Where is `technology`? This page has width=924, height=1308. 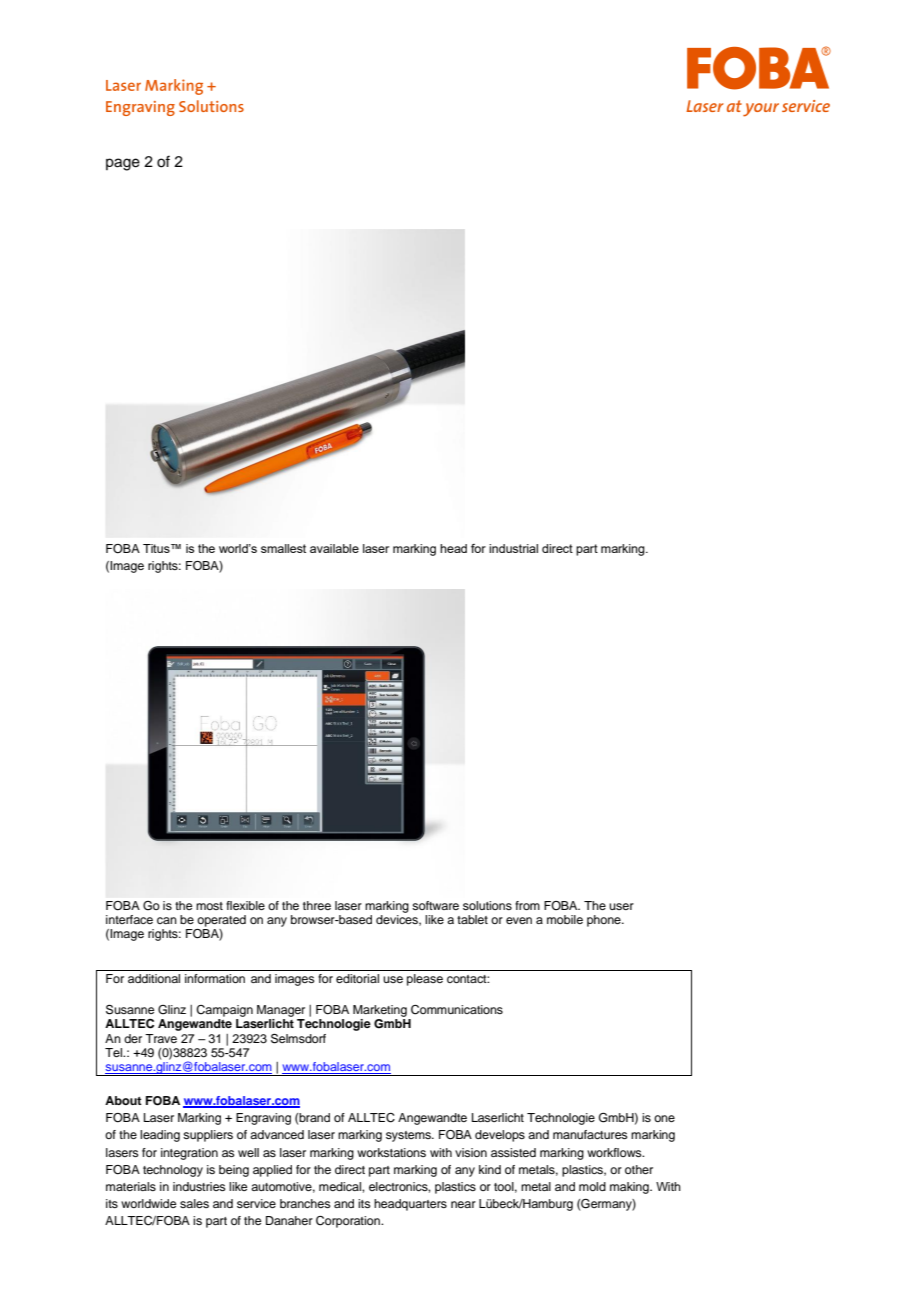 technology is located at coordinates (173, 1171).
